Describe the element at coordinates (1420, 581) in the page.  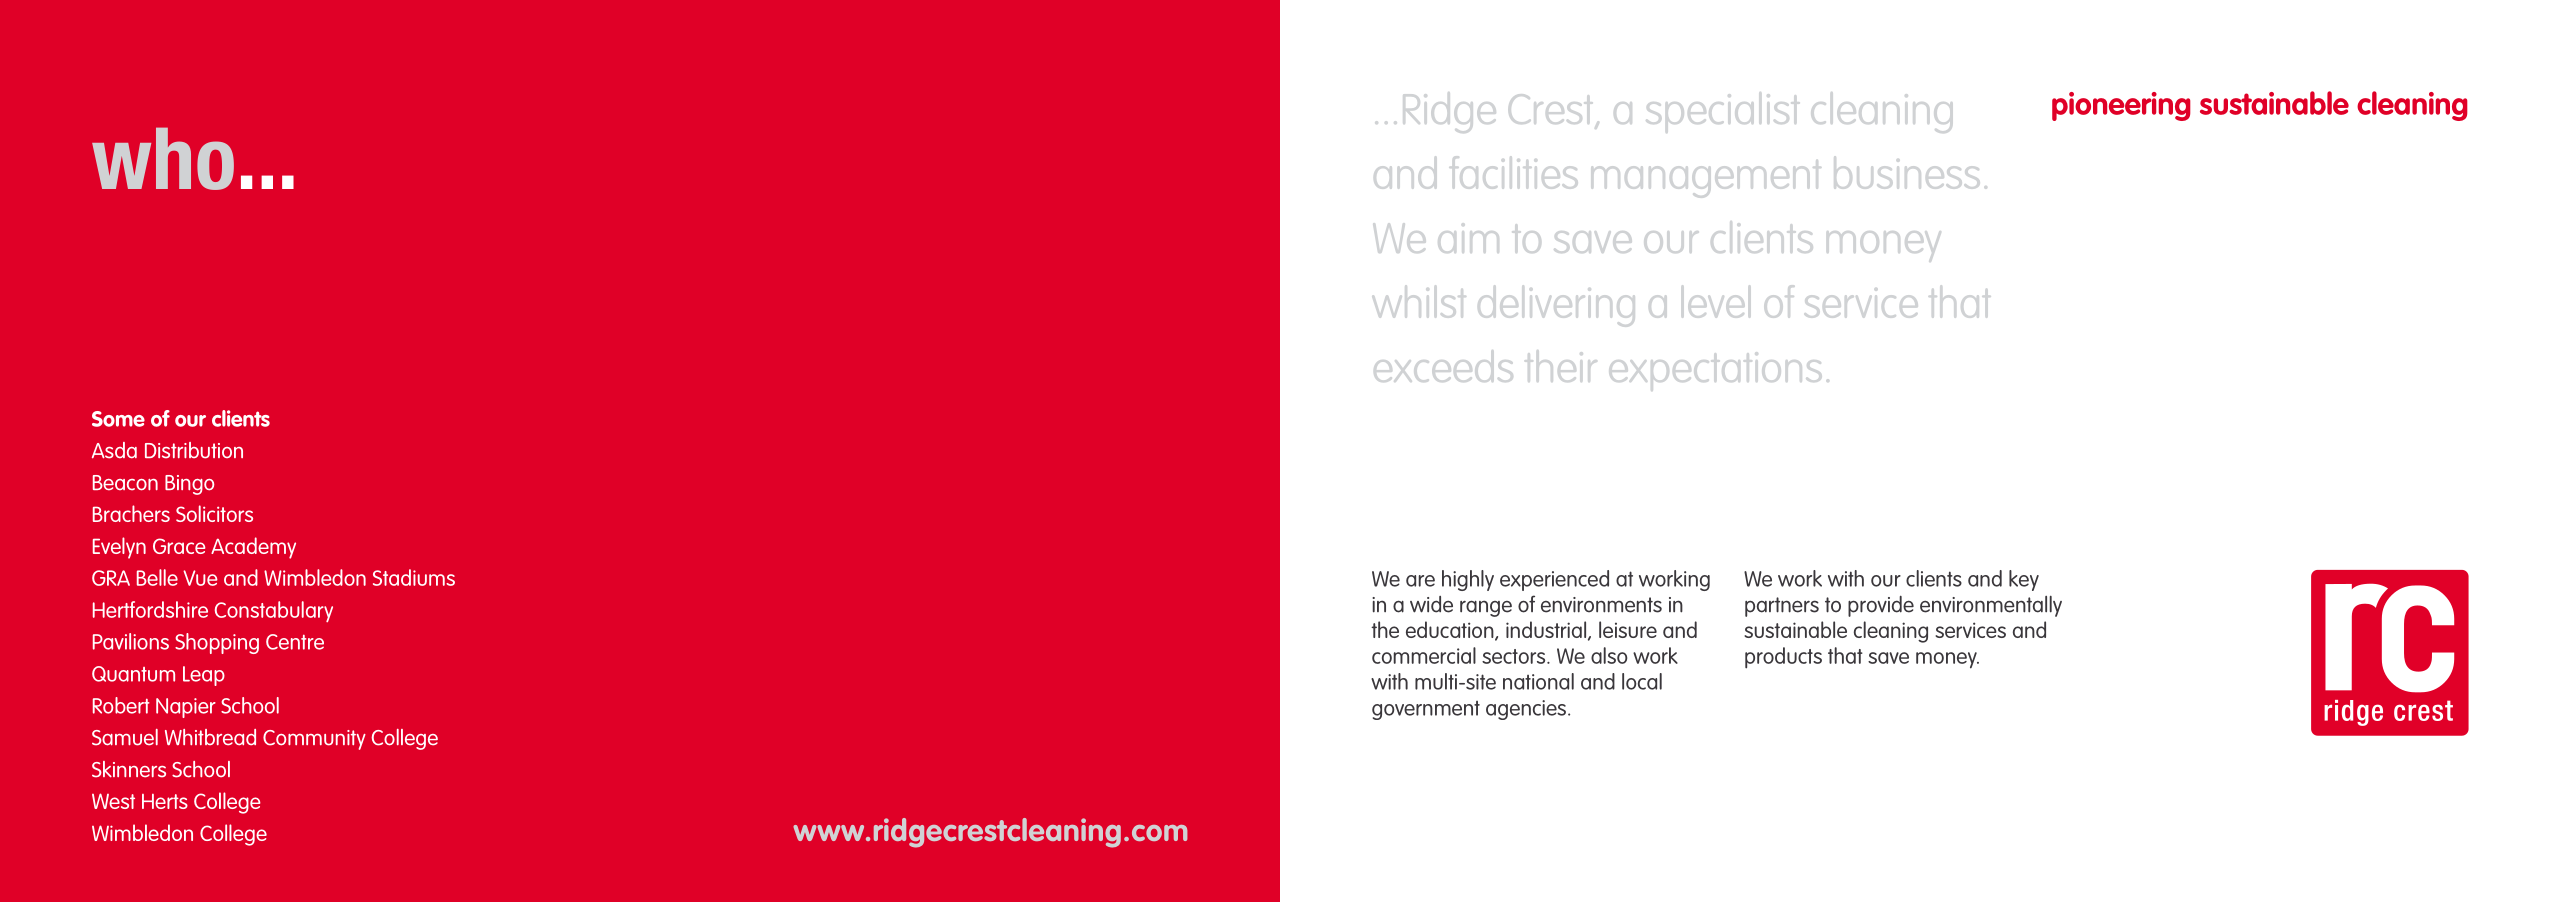
I see `are` at that location.
